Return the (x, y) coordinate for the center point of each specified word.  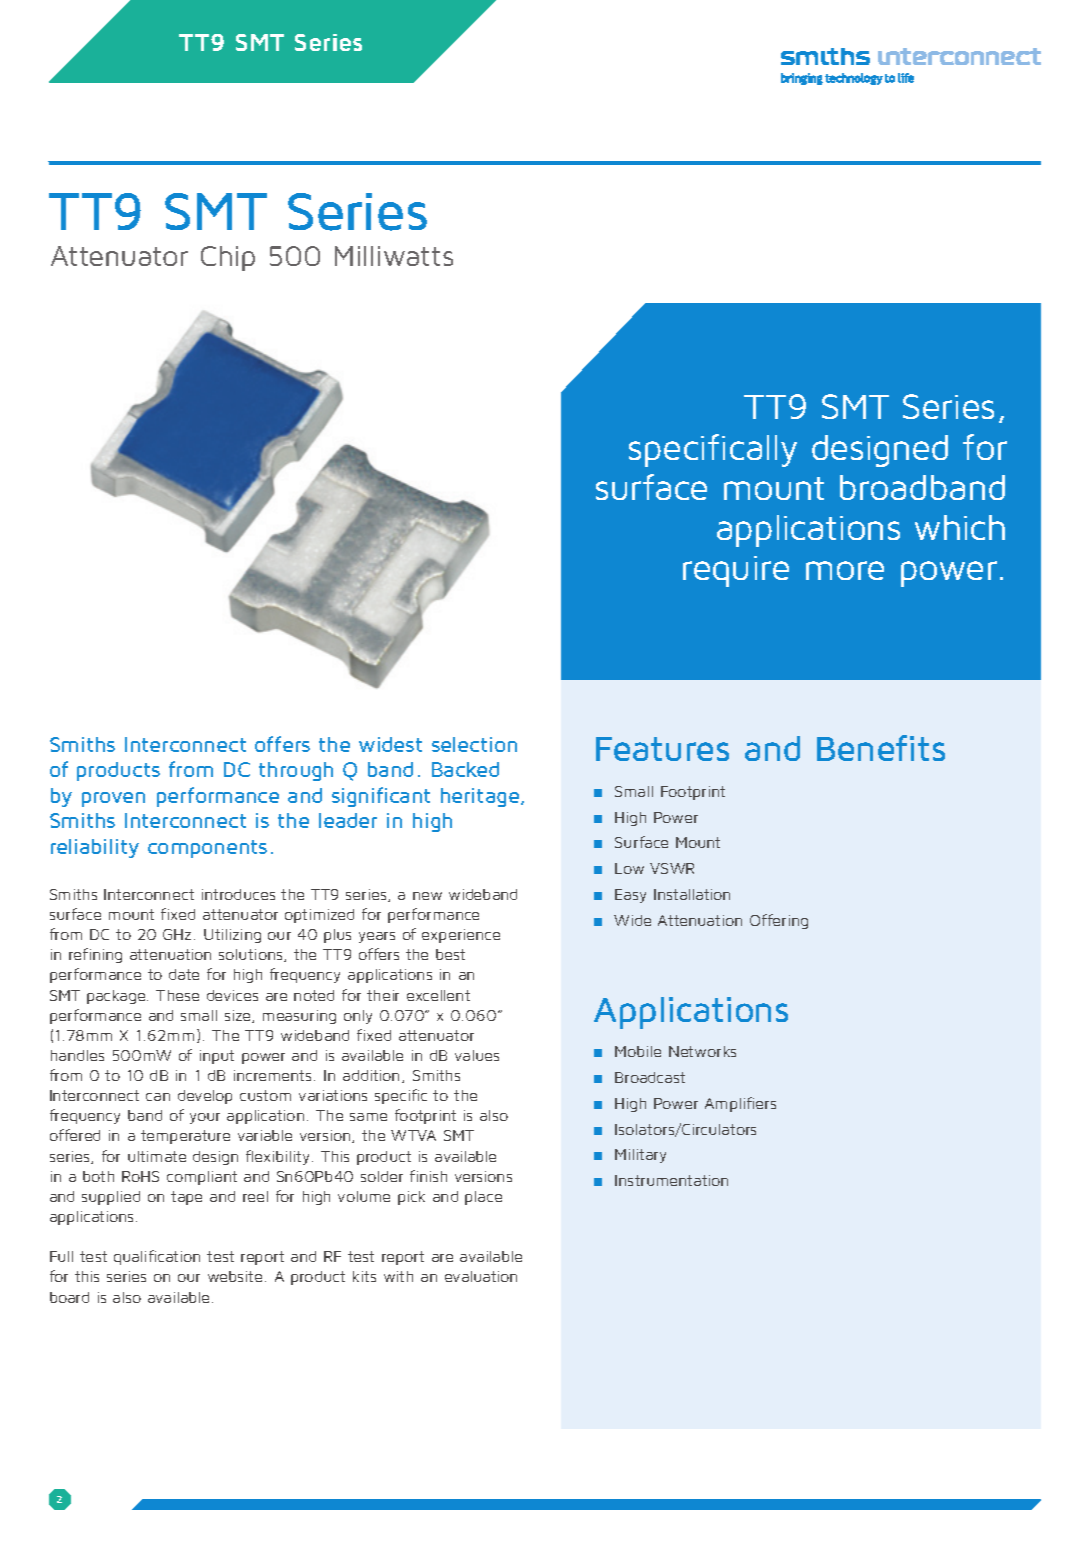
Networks (702, 1051)
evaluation (481, 1276)
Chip (228, 258)
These (177, 995)
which (960, 527)
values (477, 1055)
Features (662, 749)
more (845, 570)
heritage (481, 797)
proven (113, 799)
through (296, 771)
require (736, 571)
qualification (157, 1257)
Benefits (881, 748)
